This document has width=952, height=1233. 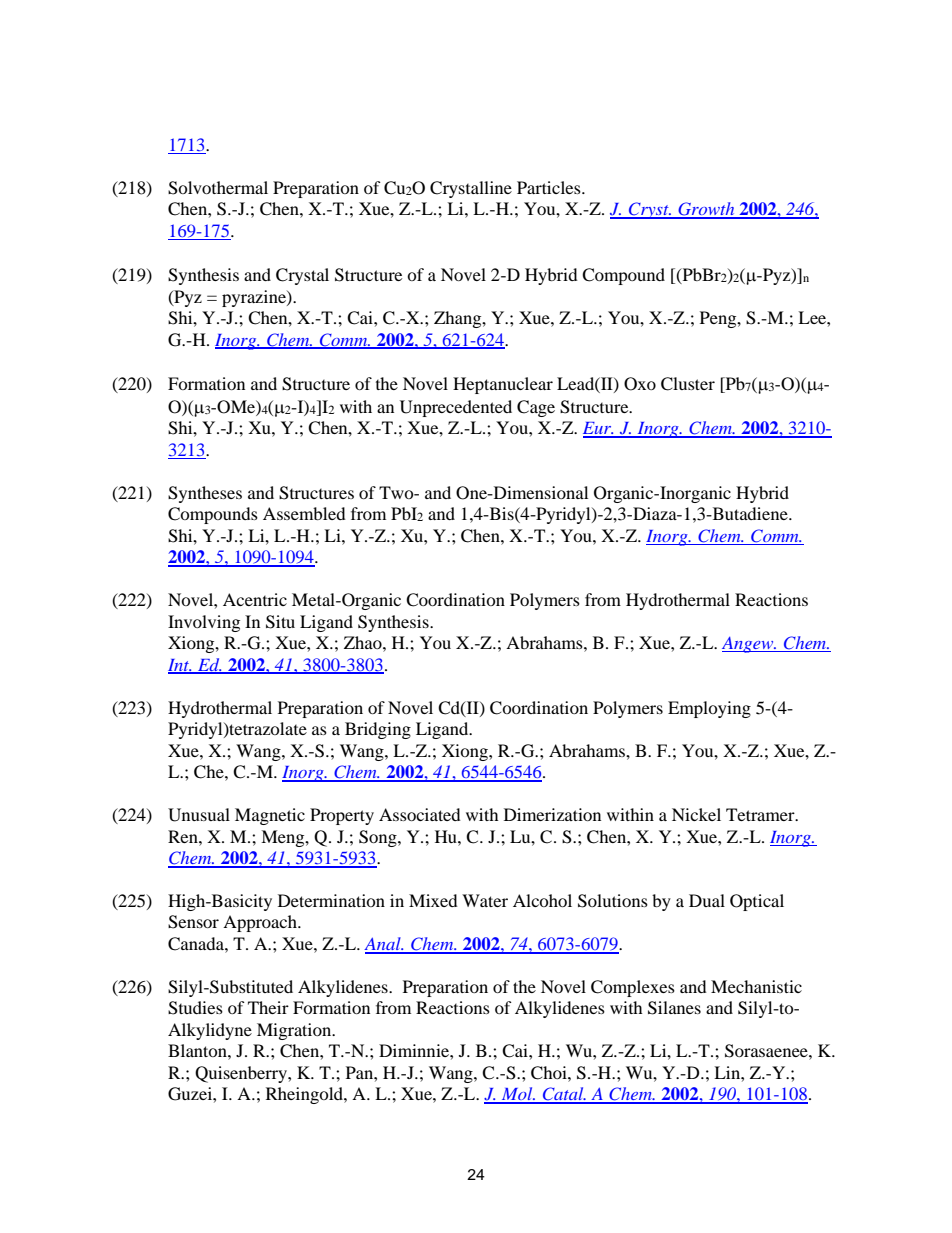 I want to click on Cluster, so click(x=688, y=384).
